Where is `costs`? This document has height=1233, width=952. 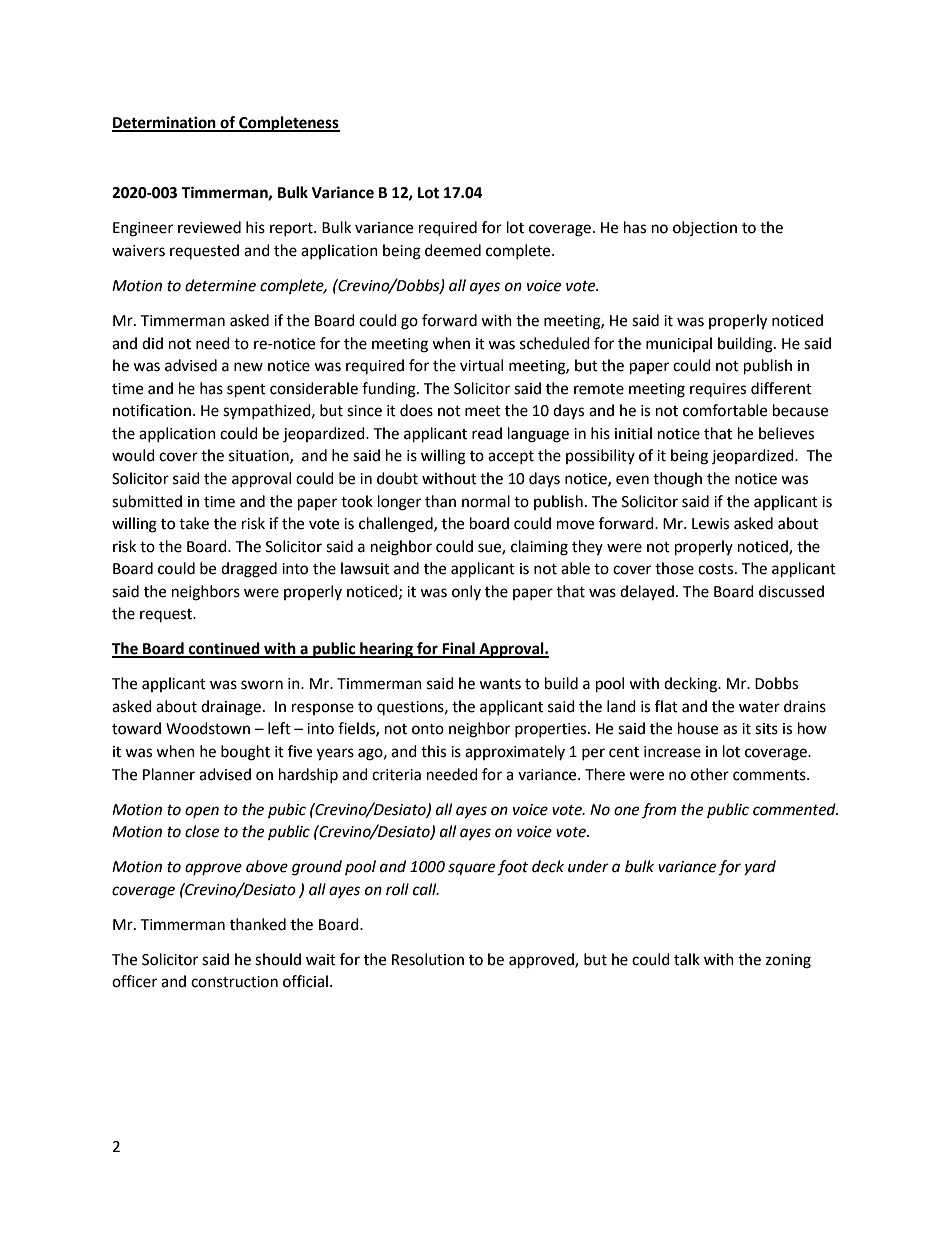 costs is located at coordinates (717, 569).
